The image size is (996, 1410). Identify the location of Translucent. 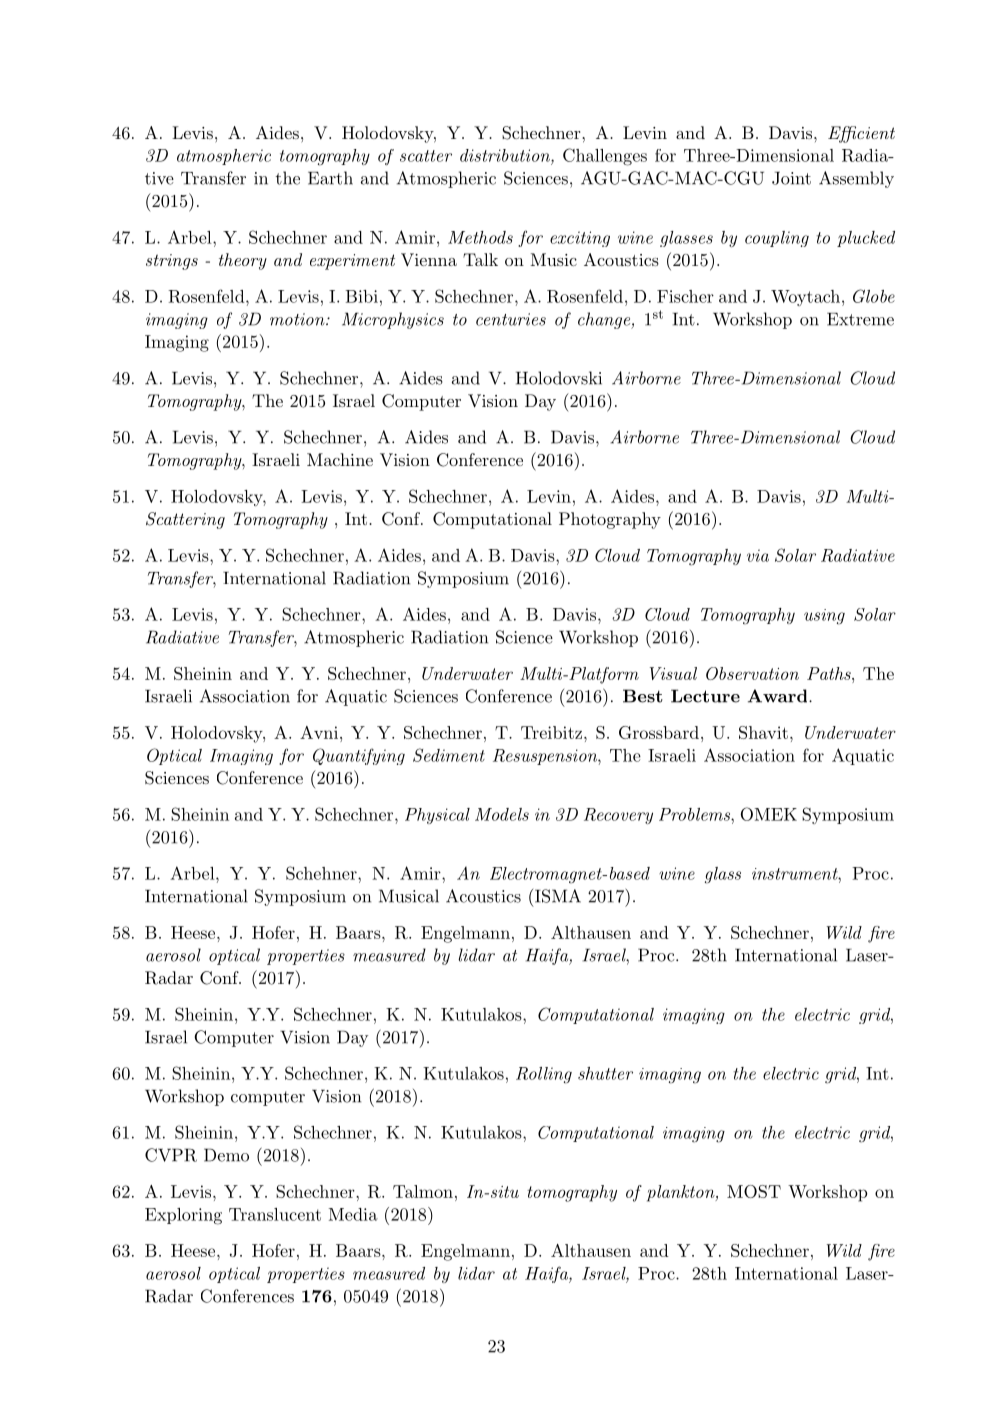
(275, 1214).
